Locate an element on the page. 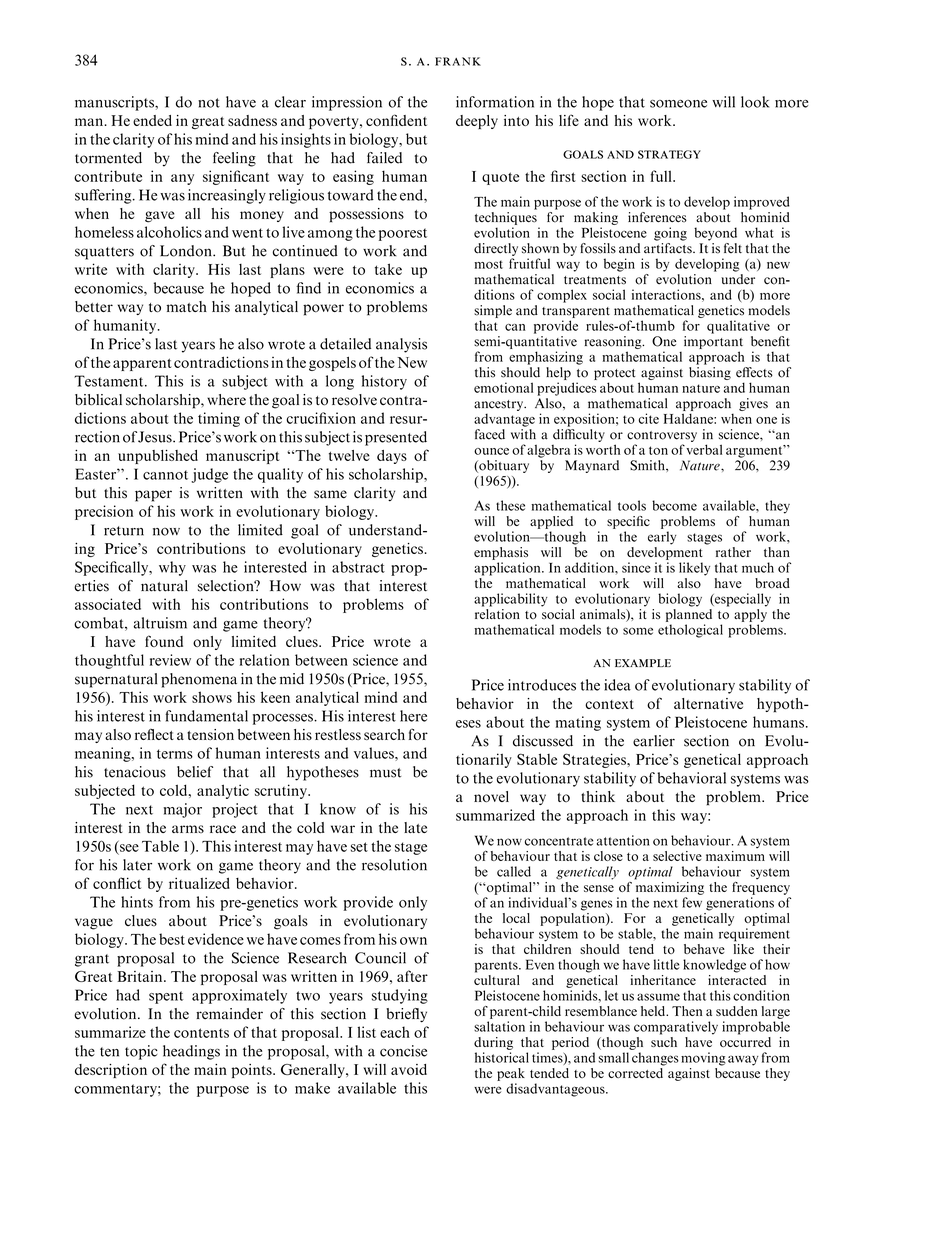 Image resolution: width=952 pixels, height=1233 pixels. earlier is located at coordinates (654, 741).
